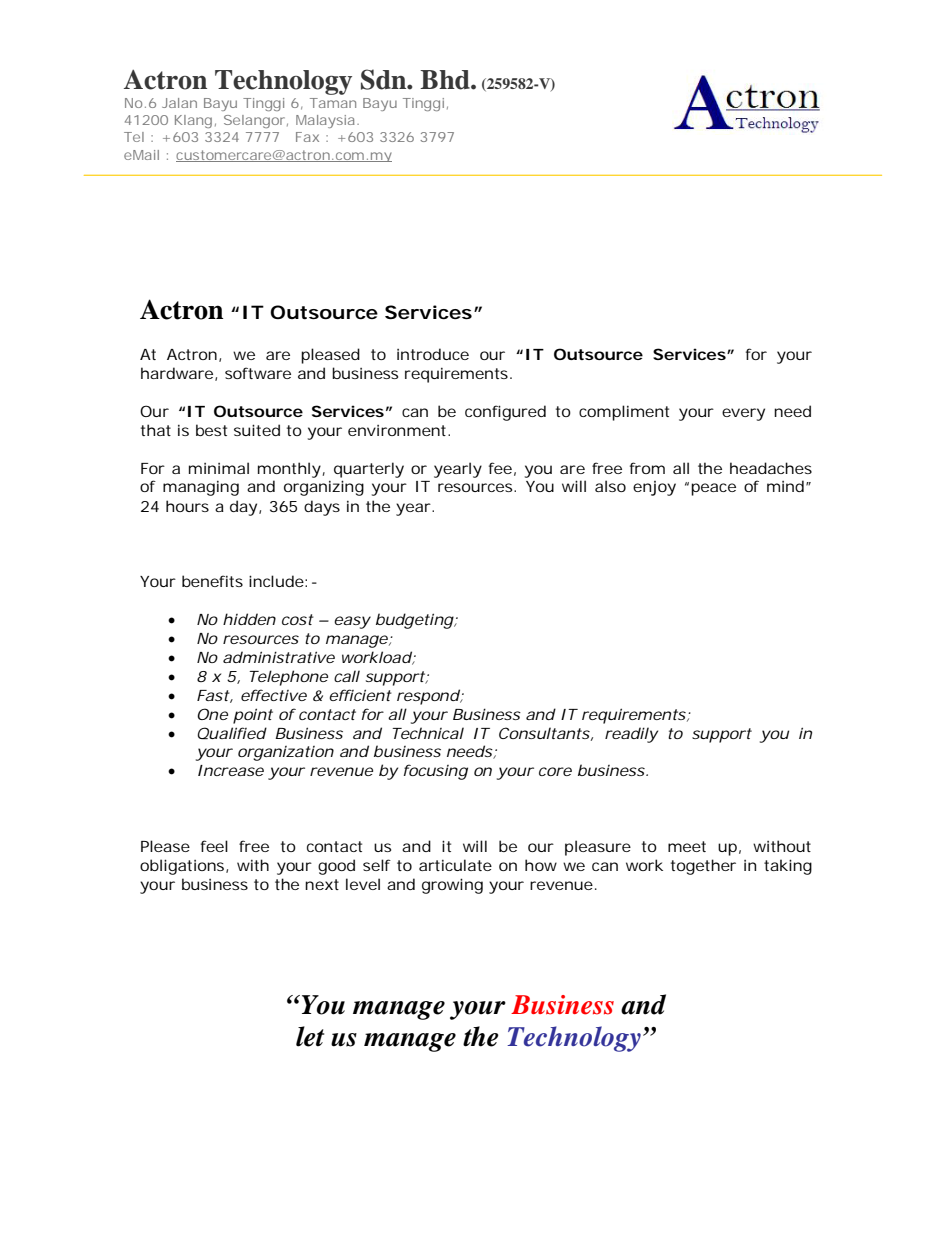 Image resolution: width=952 pixels, height=1233 pixels. Describe the element at coordinates (310, 1036) in the screenshot. I see `let` at that location.
